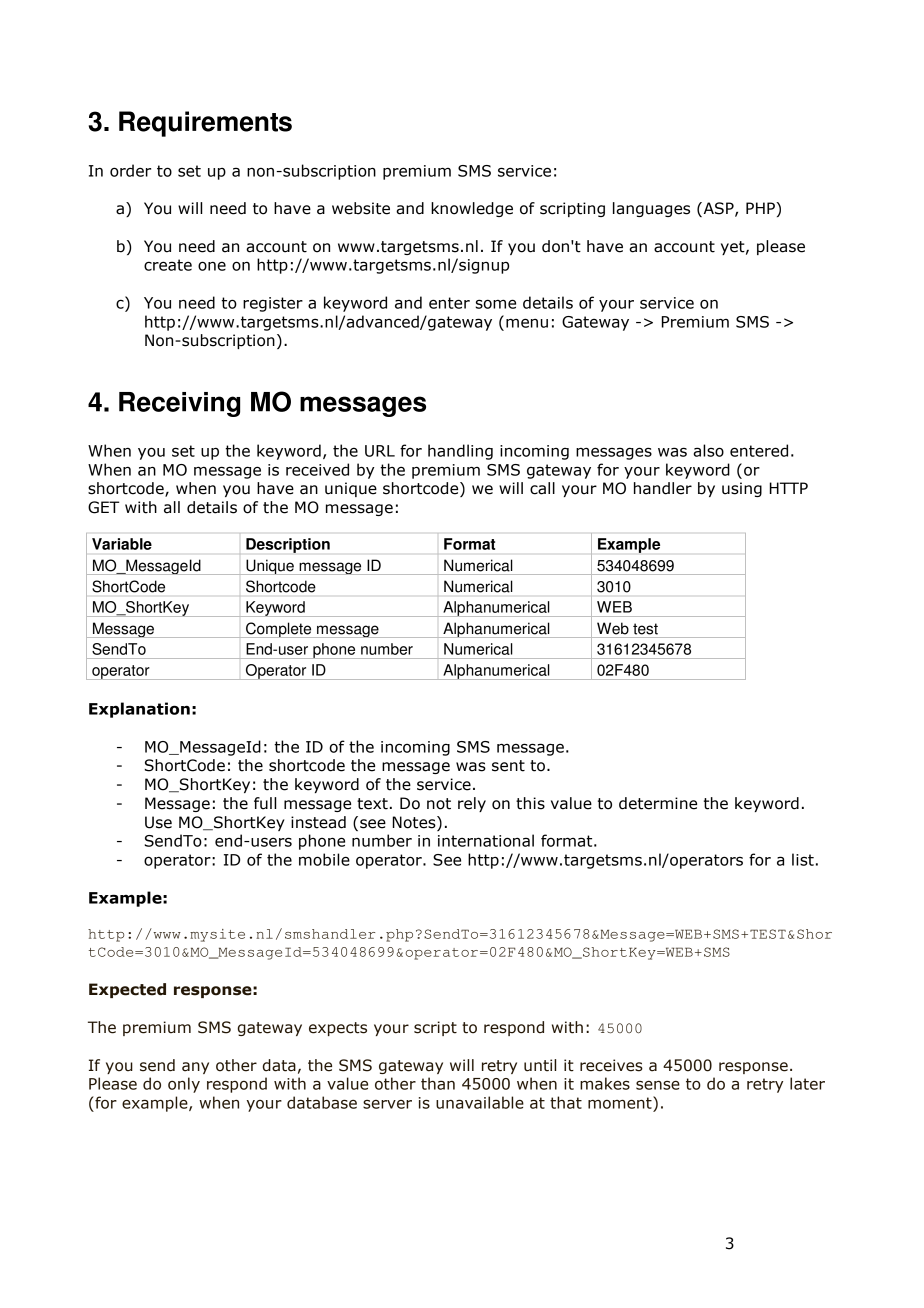  What do you see at coordinates (179, 404) in the screenshot?
I see `Receiving` at bounding box center [179, 404].
